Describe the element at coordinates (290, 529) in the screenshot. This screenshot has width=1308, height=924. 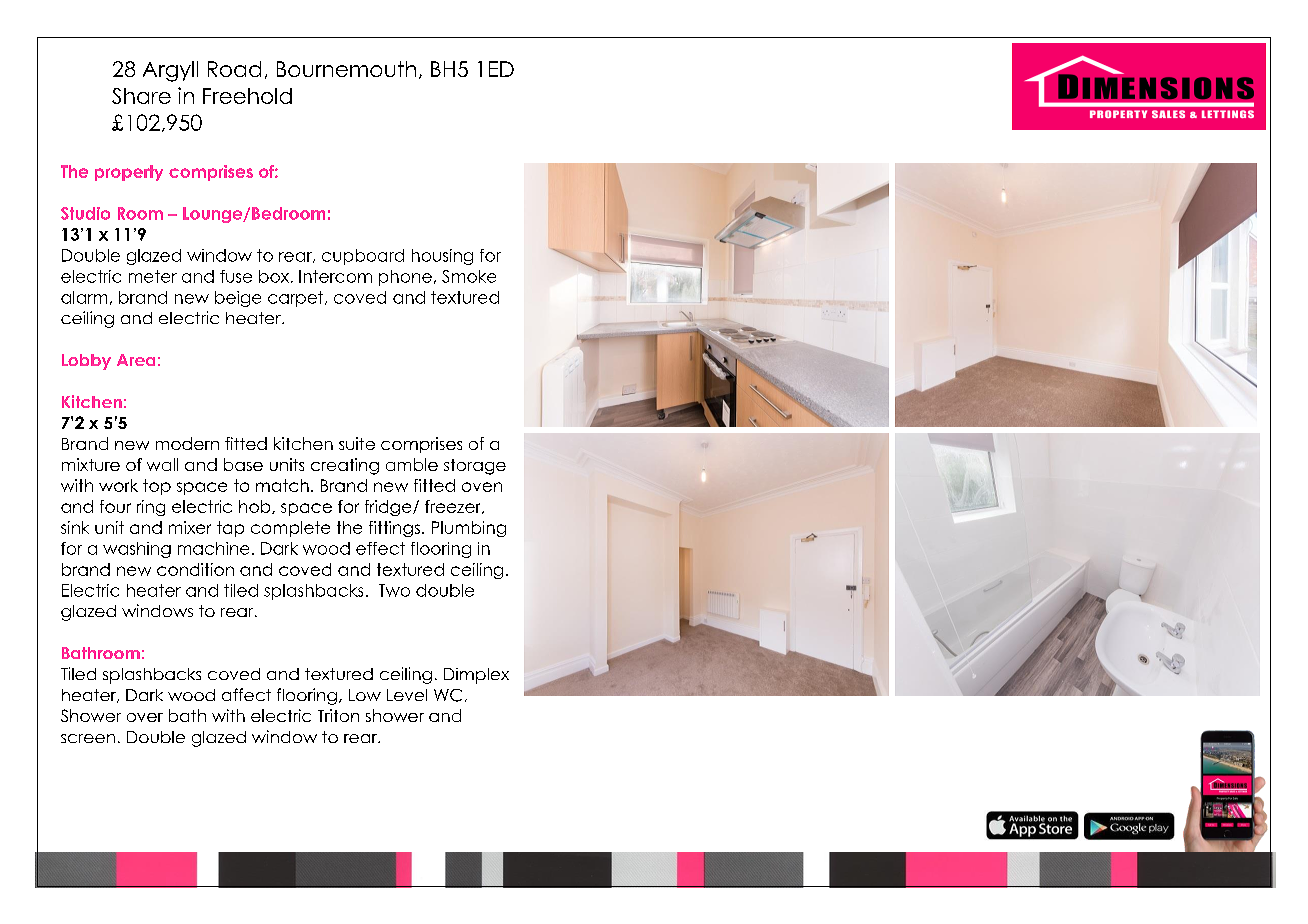
I see `complete` at that location.
